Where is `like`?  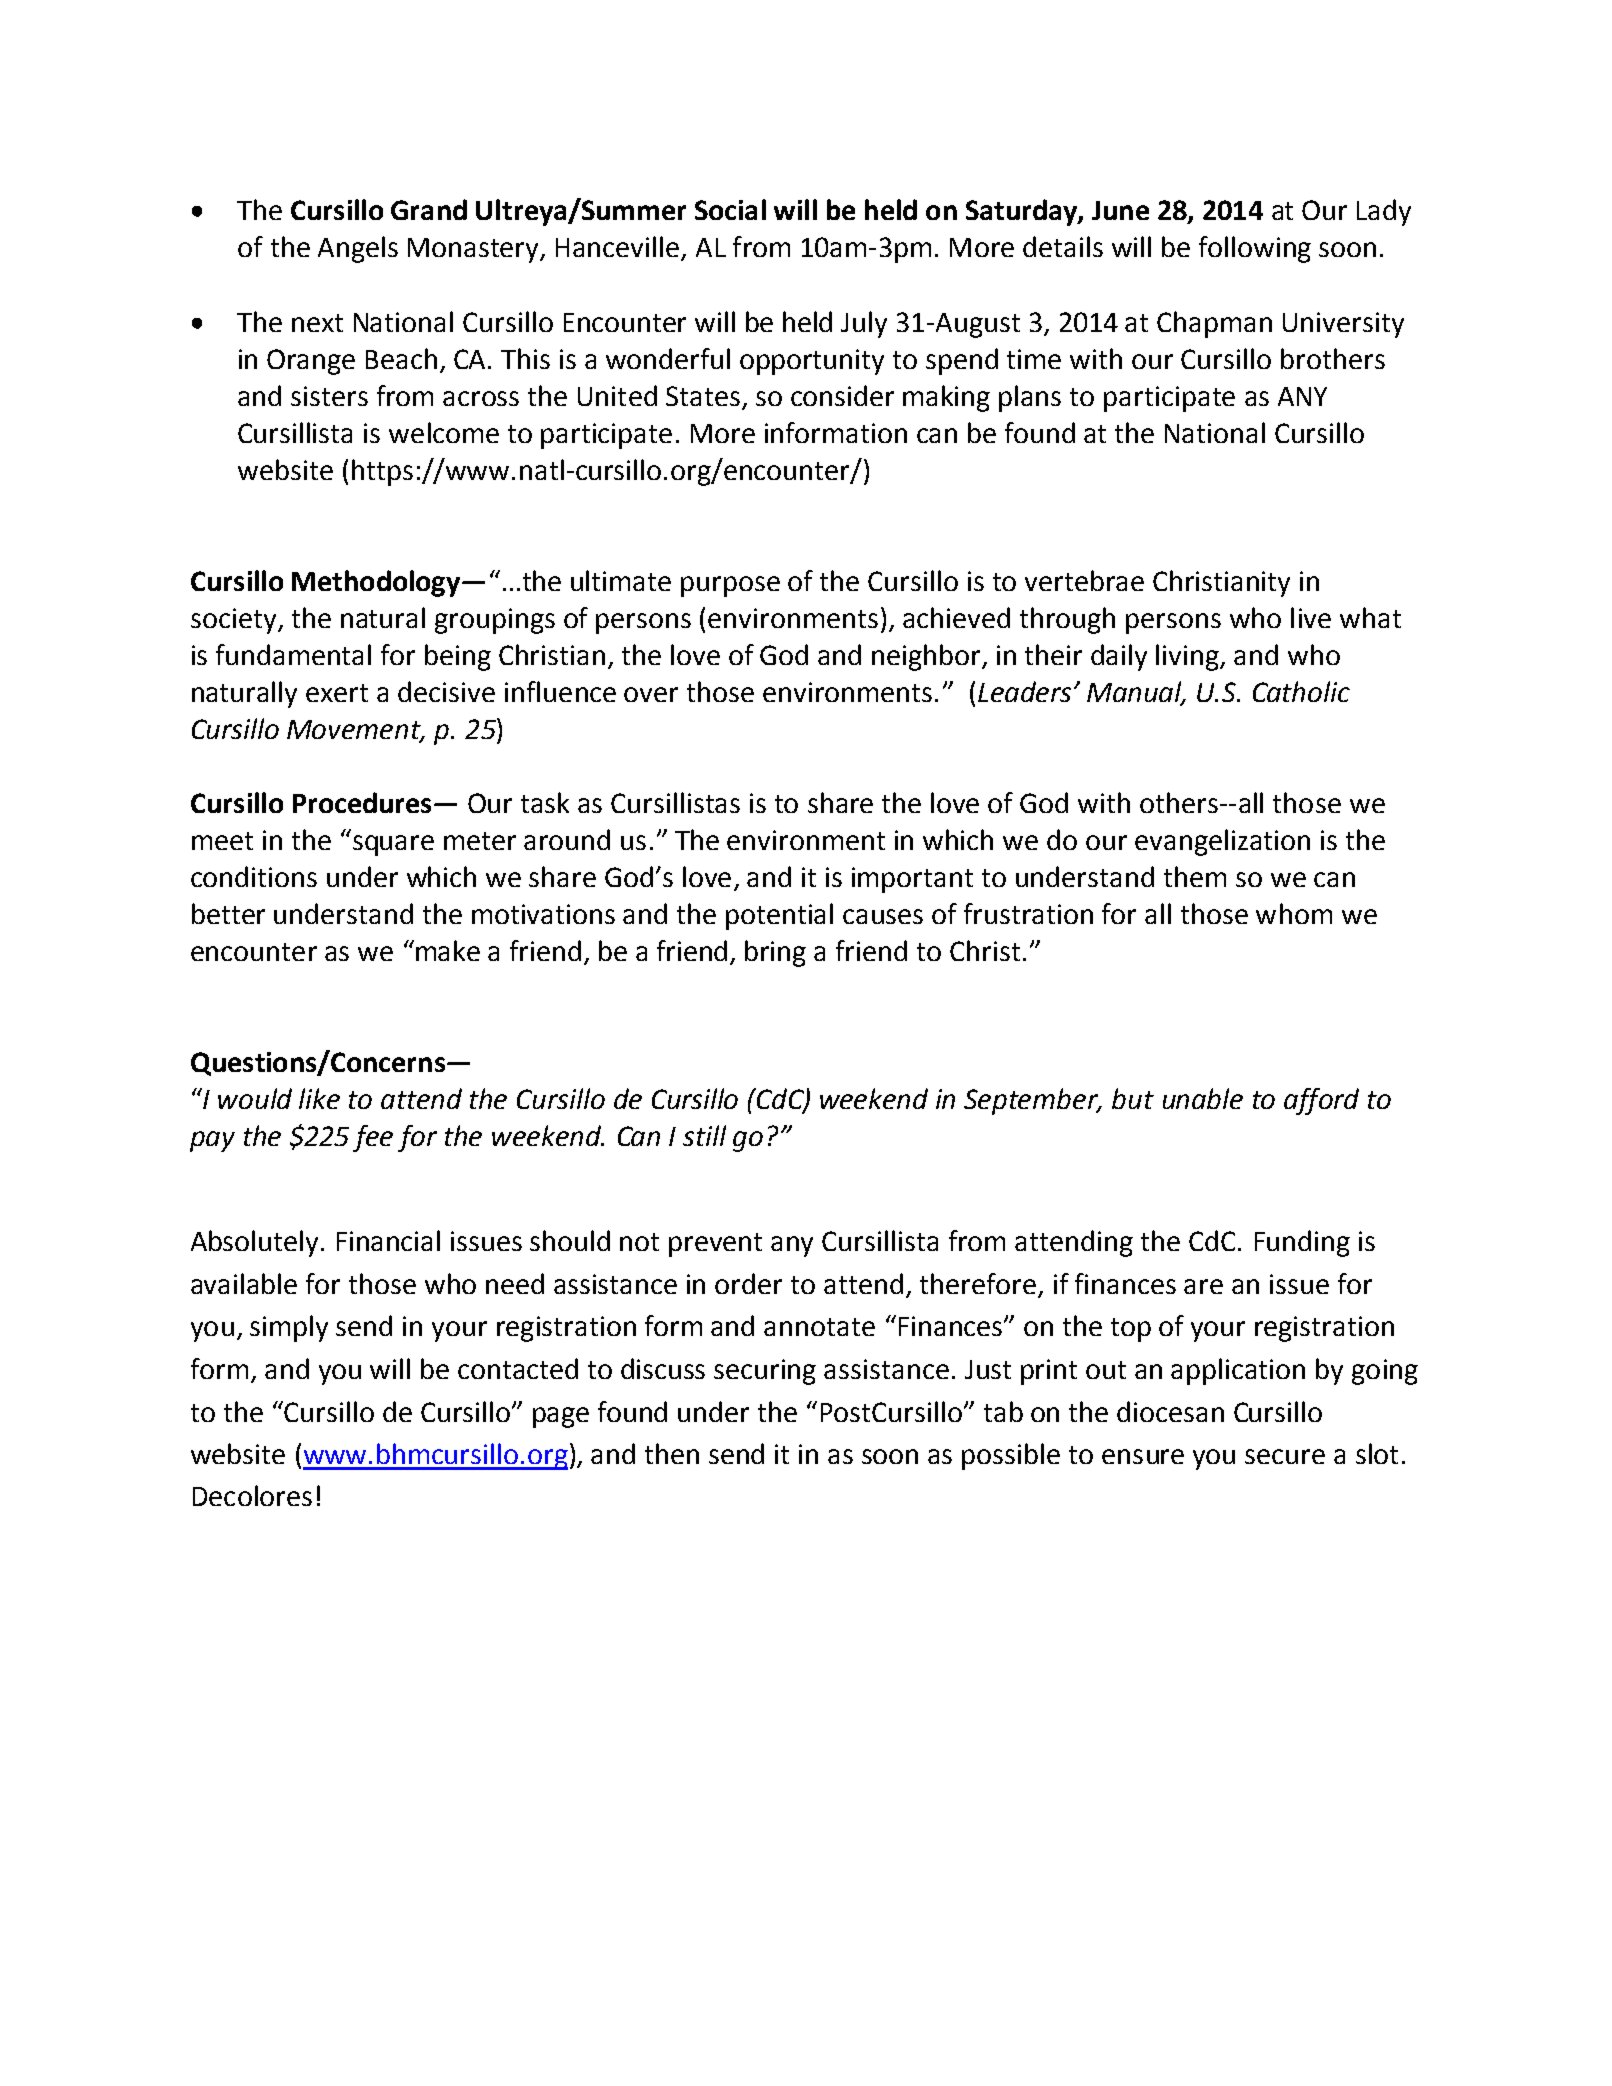 like is located at coordinates (319, 1098).
